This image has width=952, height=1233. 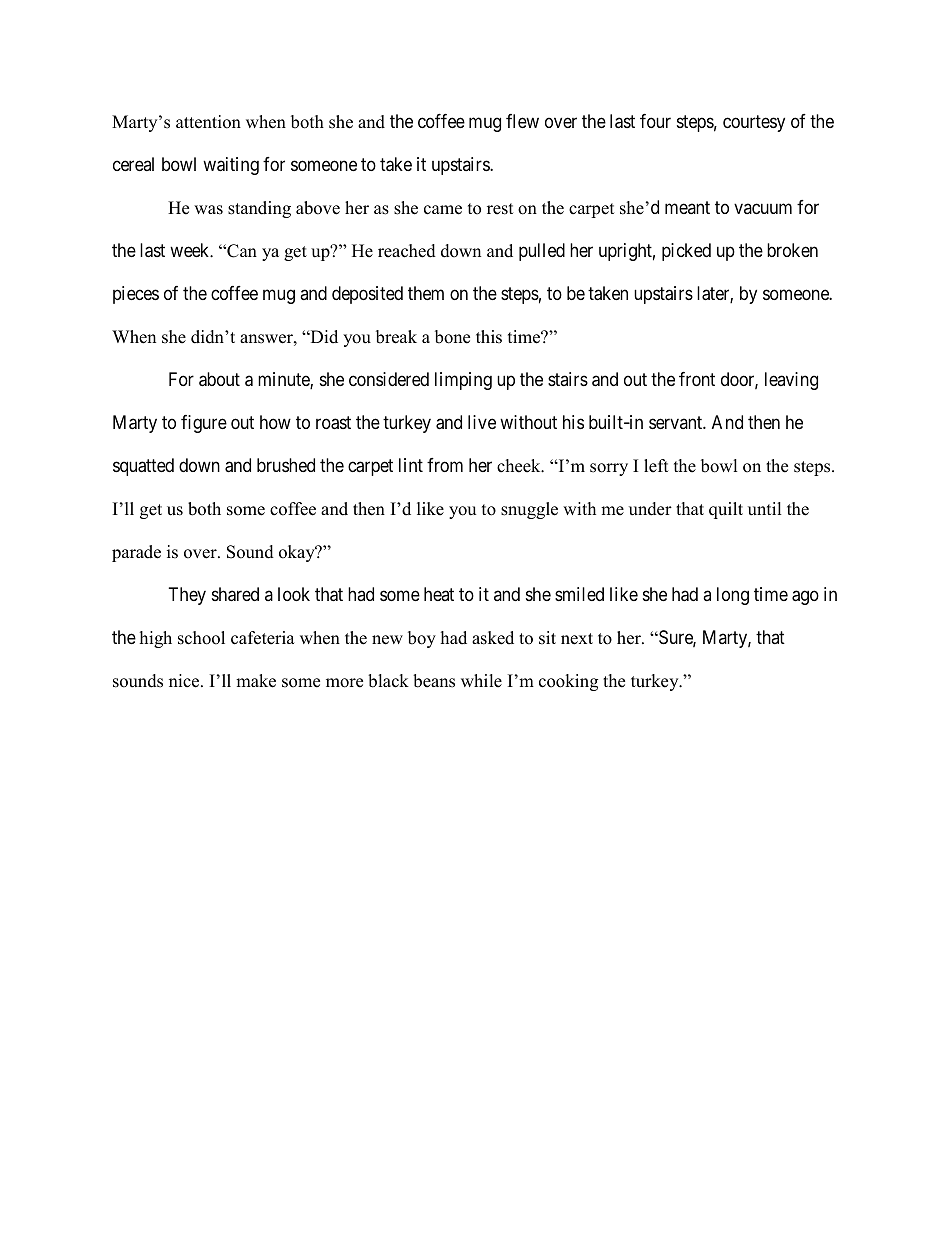 What do you see at coordinates (445, 465) in the image?
I see `from` at bounding box center [445, 465].
